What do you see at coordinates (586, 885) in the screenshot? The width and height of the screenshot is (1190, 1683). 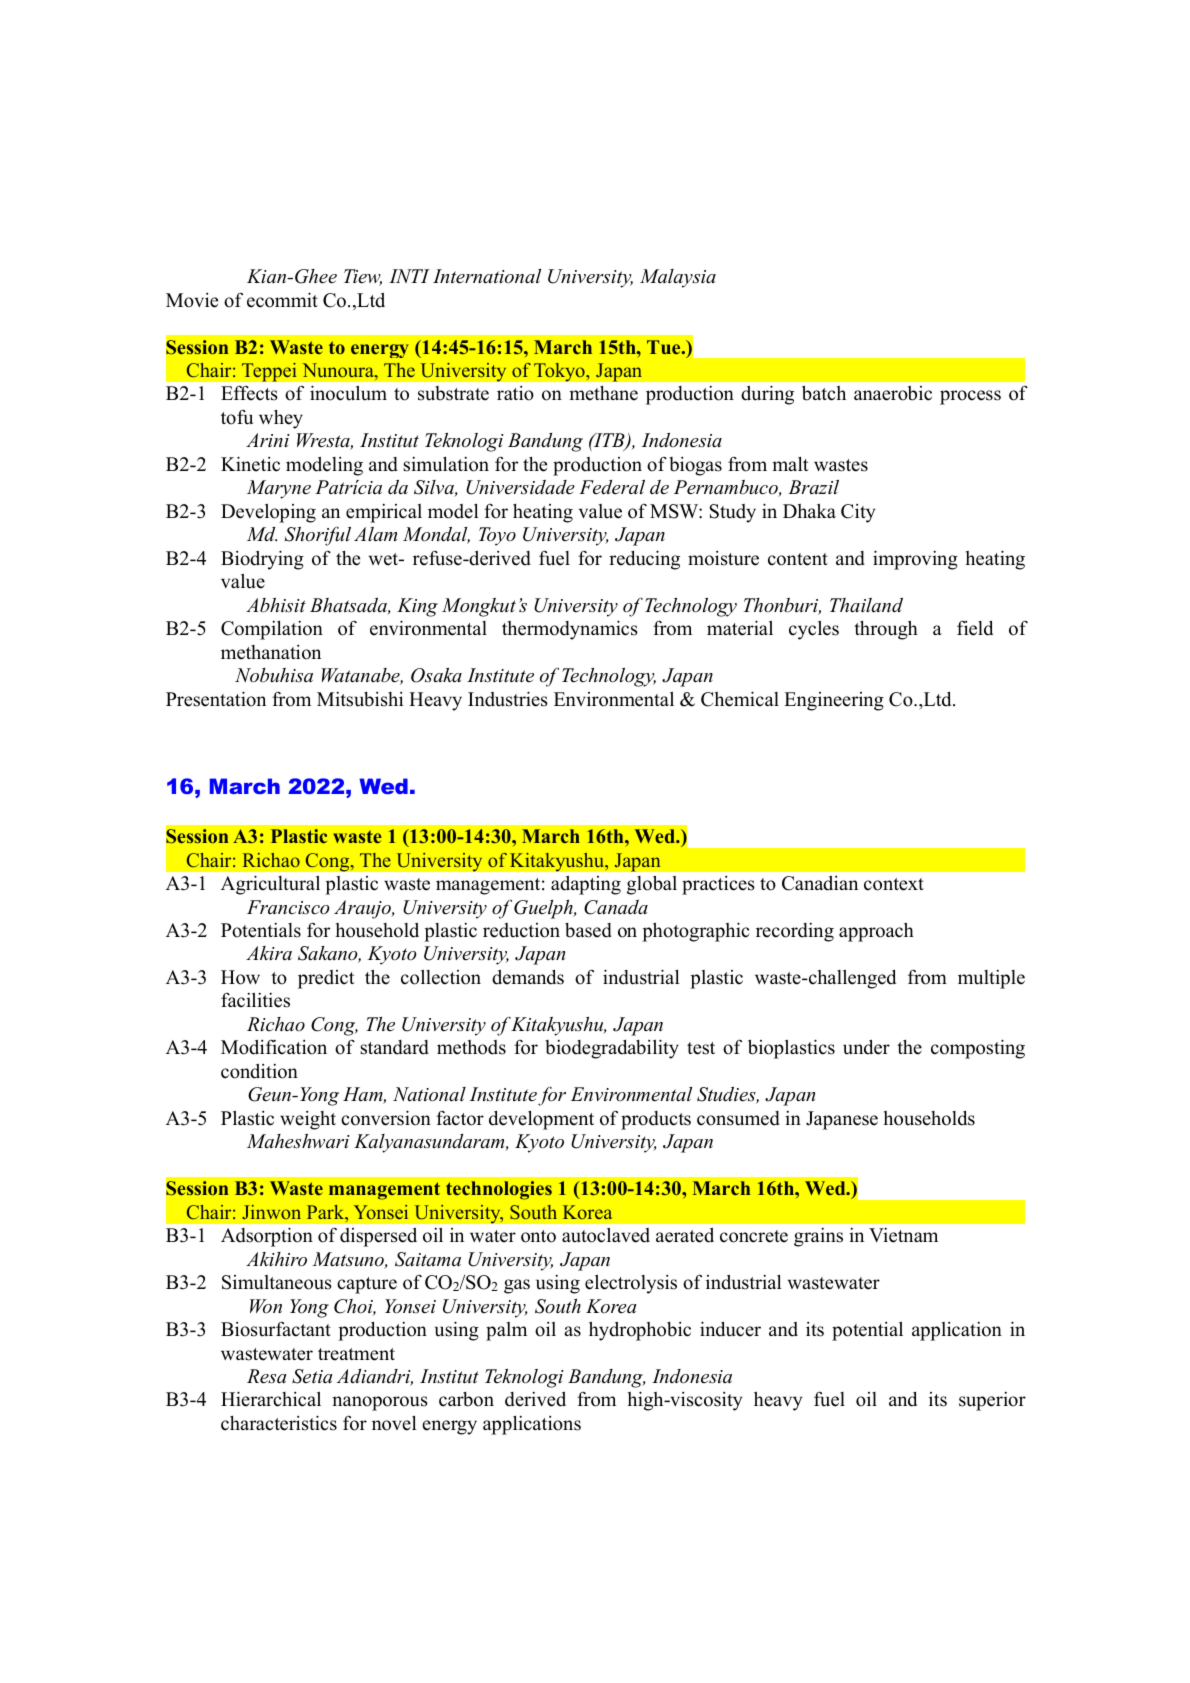 I see `adapting` at bounding box center [586, 885].
